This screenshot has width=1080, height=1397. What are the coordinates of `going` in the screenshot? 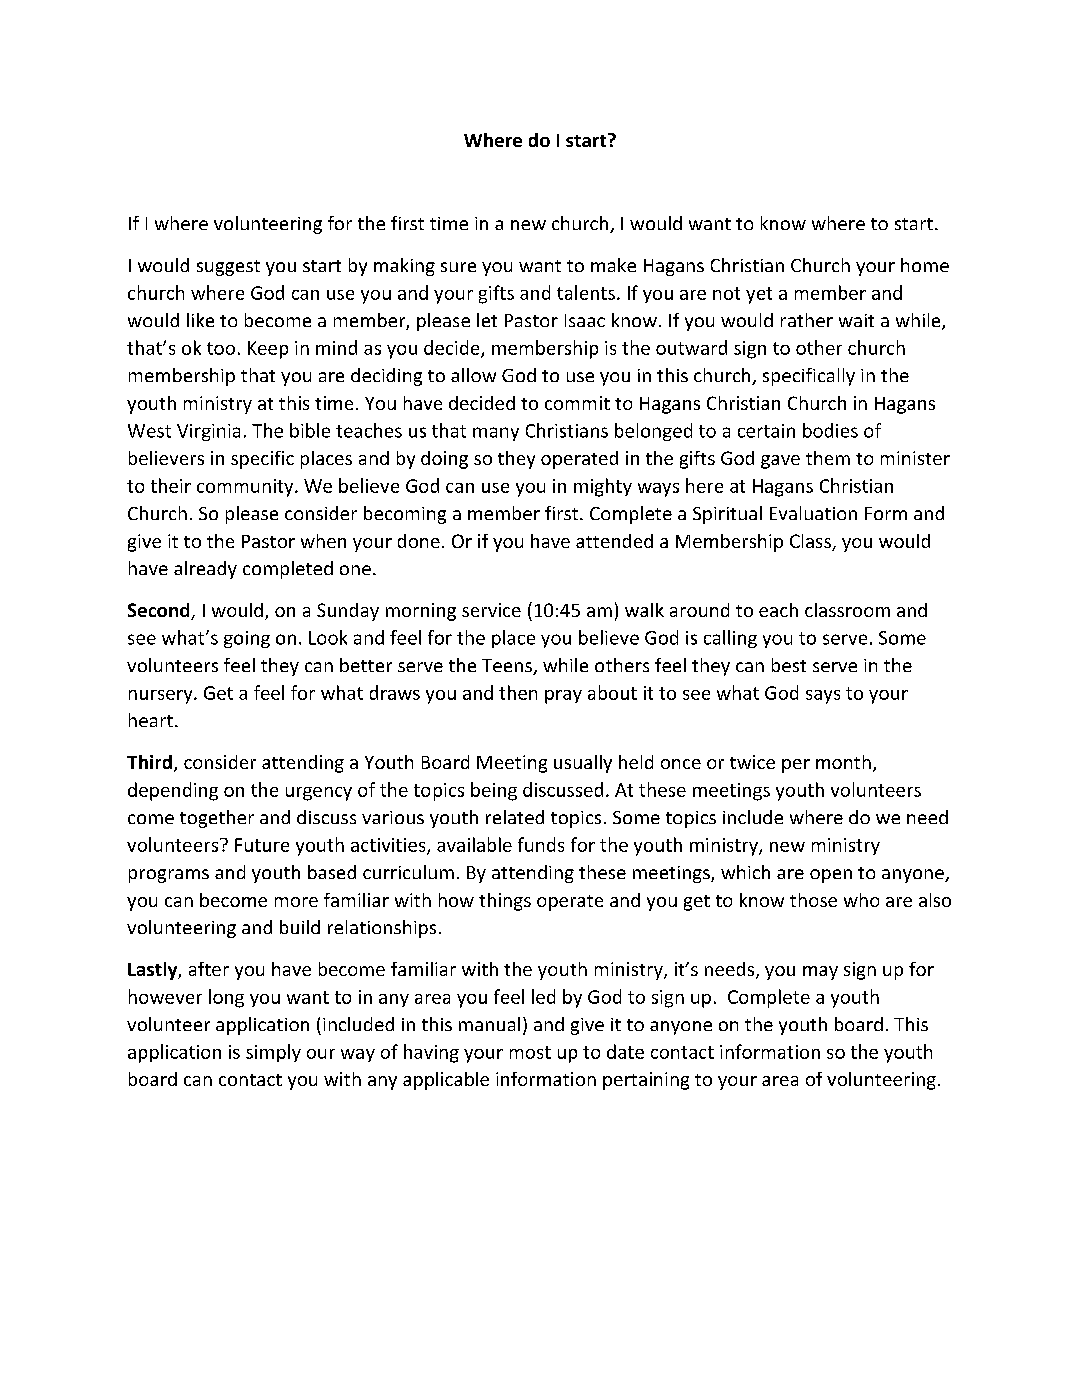 It's located at (247, 639).
